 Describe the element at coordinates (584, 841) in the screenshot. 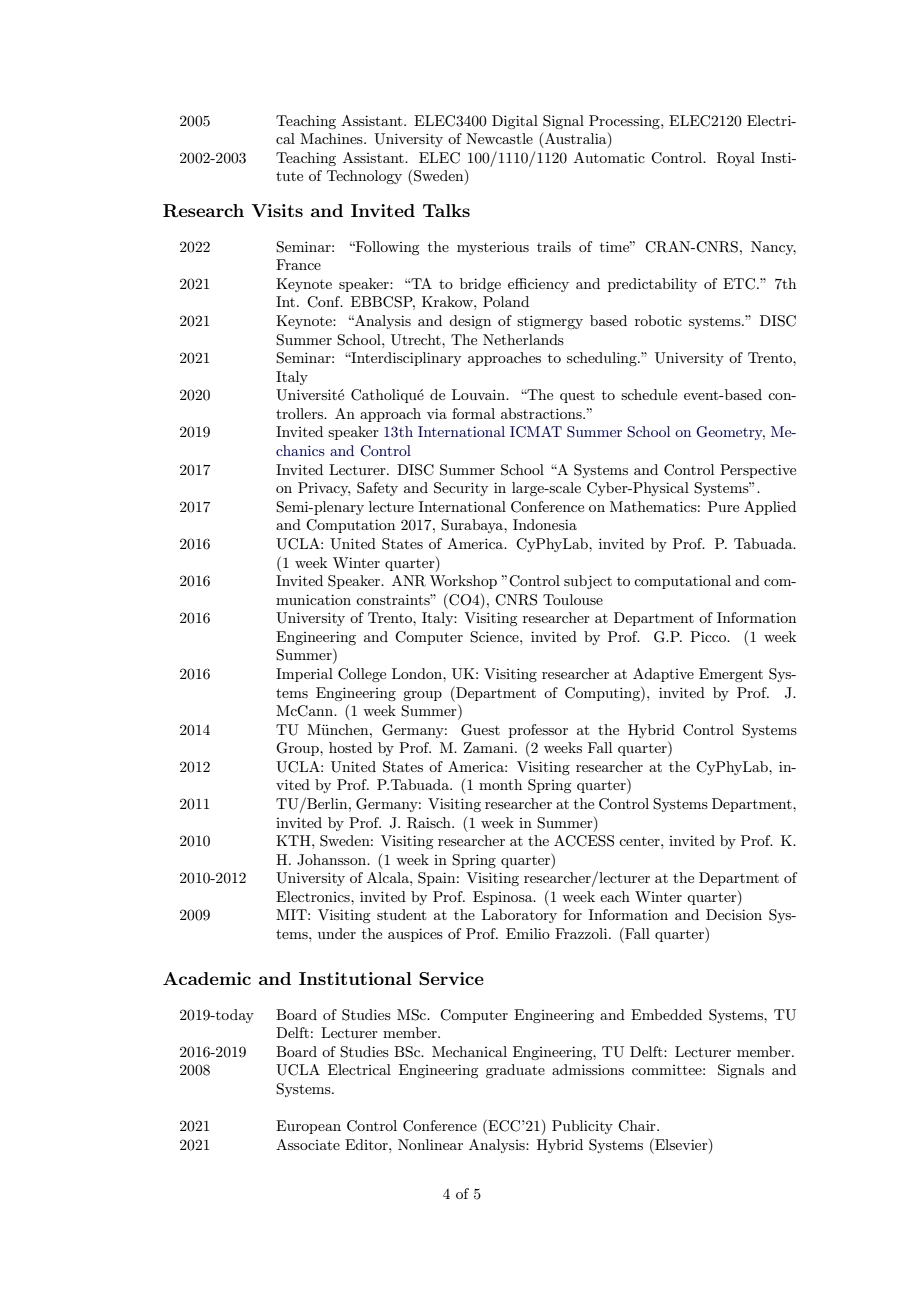

I see `ACCESS` at that location.
